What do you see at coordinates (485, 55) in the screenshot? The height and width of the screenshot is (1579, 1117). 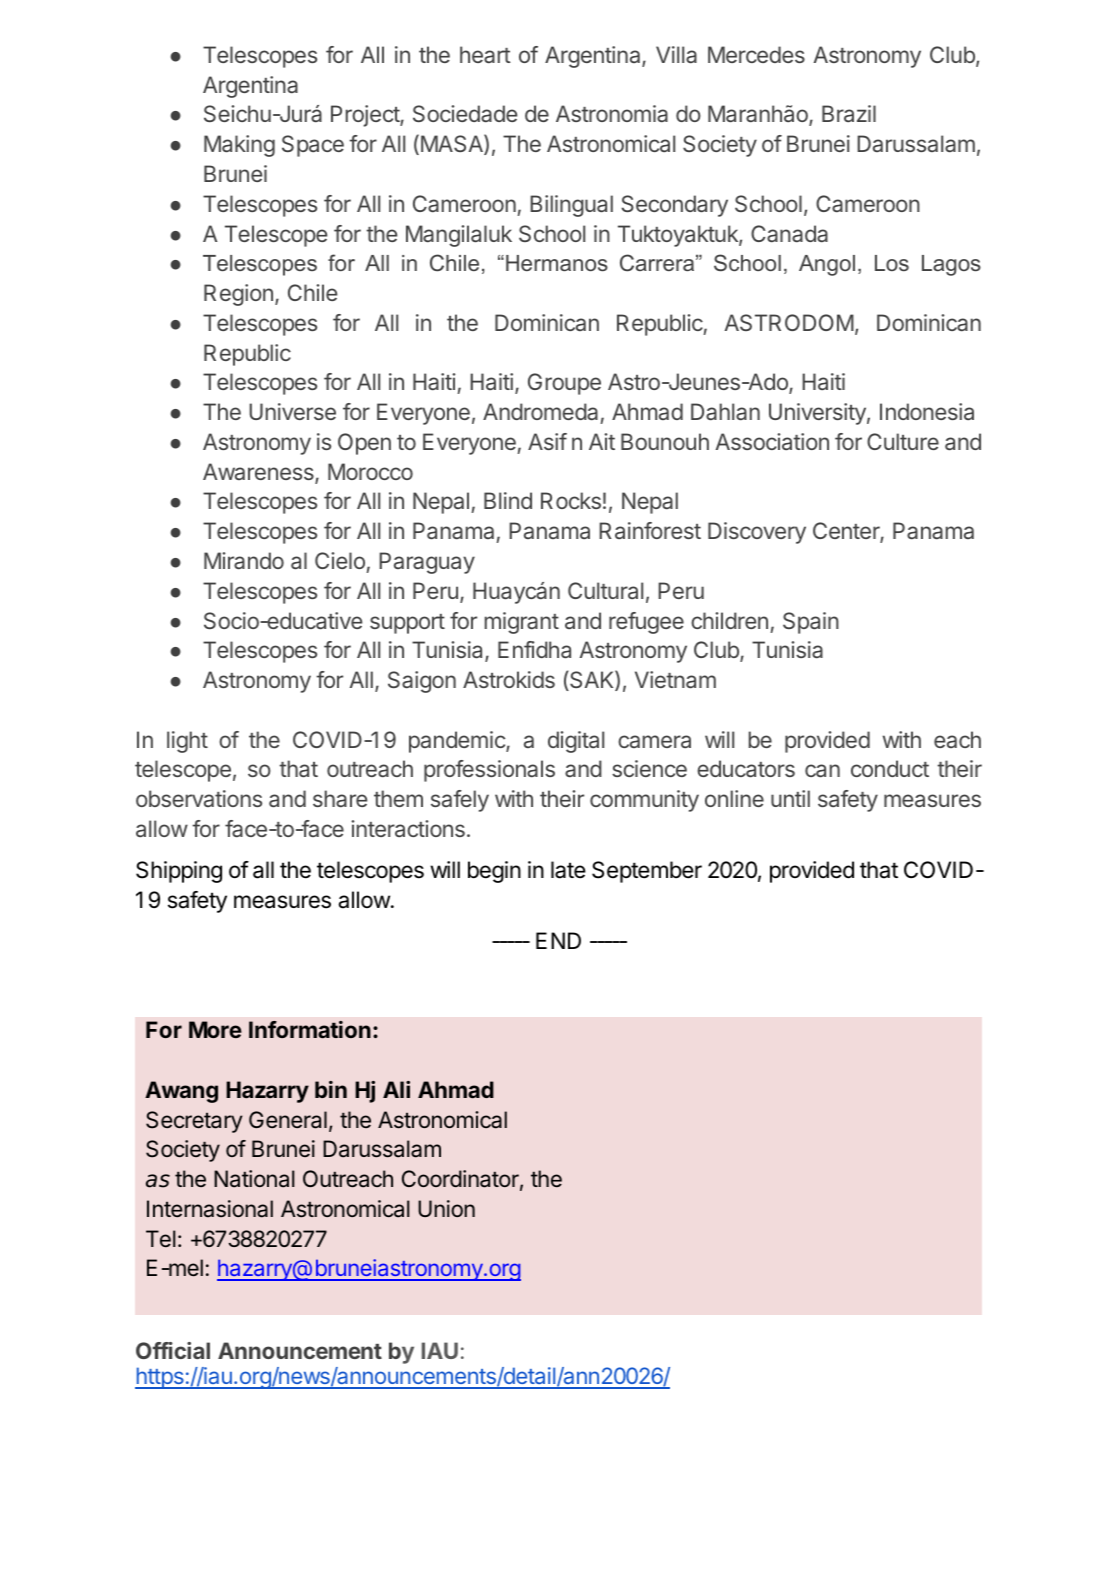 I see `heart` at bounding box center [485, 55].
